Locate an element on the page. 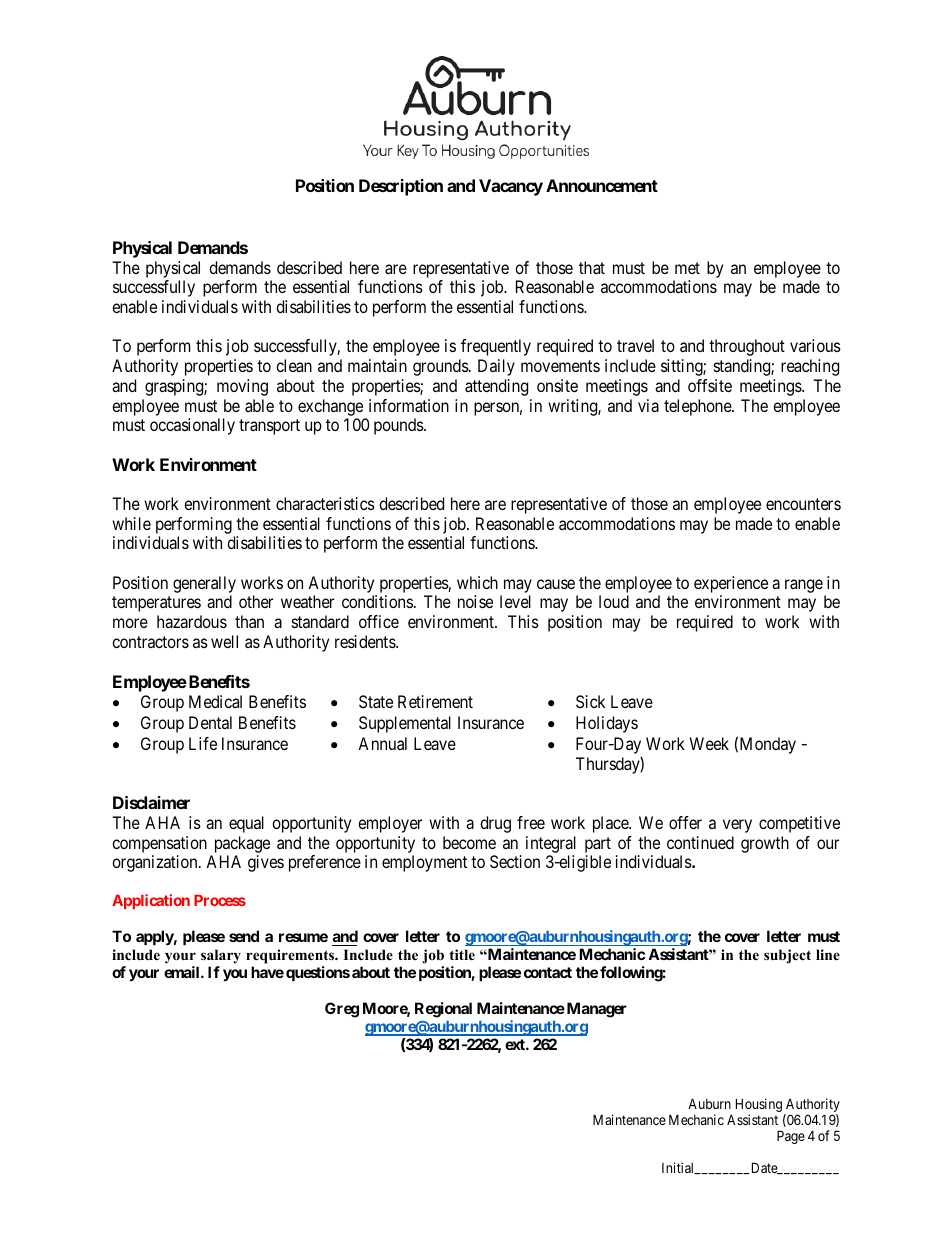 Image resolution: width=952 pixels, height=1233 pixels. Vacancy is located at coordinates (511, 187).
